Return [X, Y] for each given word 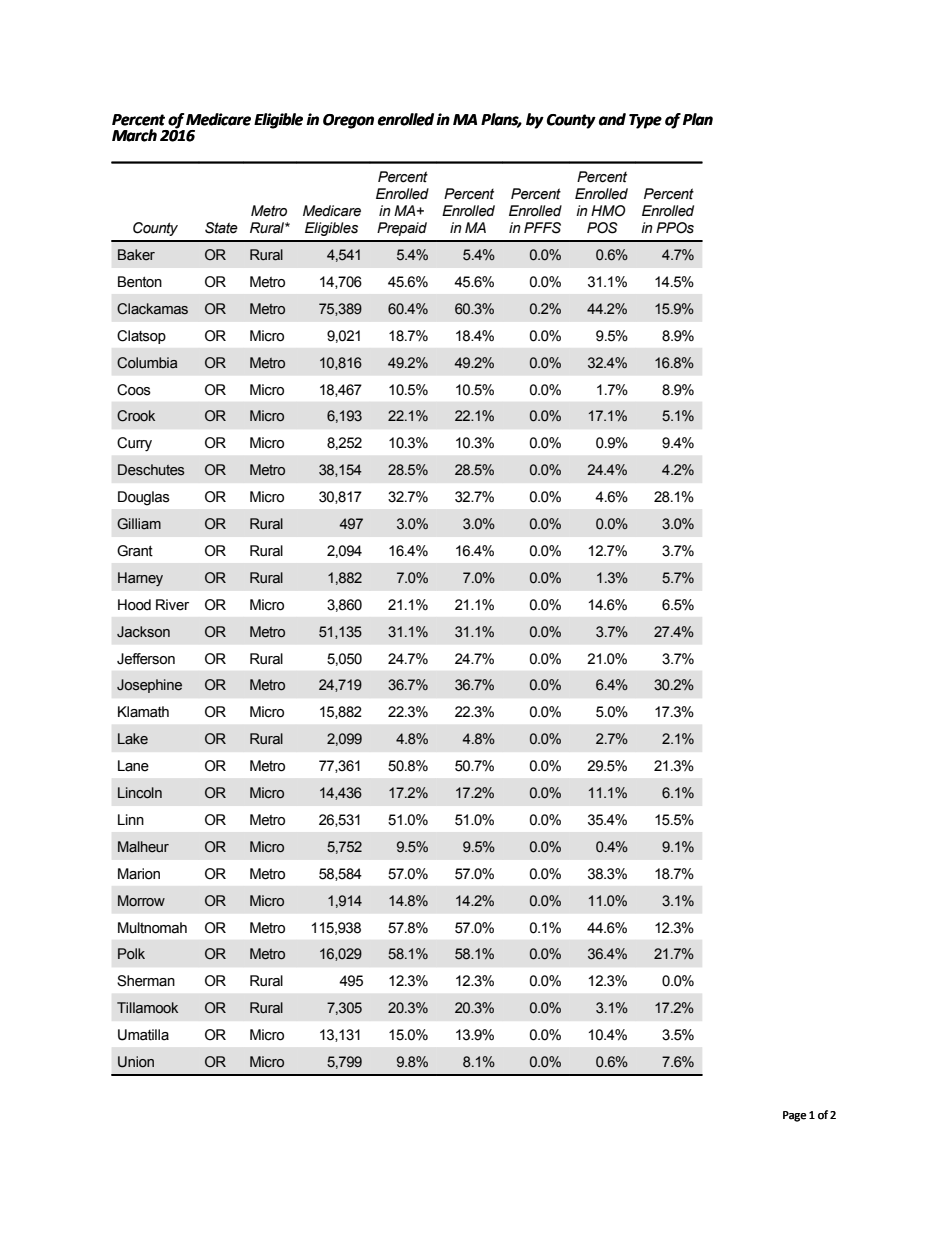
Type [645, 121]
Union [136, 1062]
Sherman [146, 981]
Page [795, 1116]
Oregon [348, 121]
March [134, 135]
